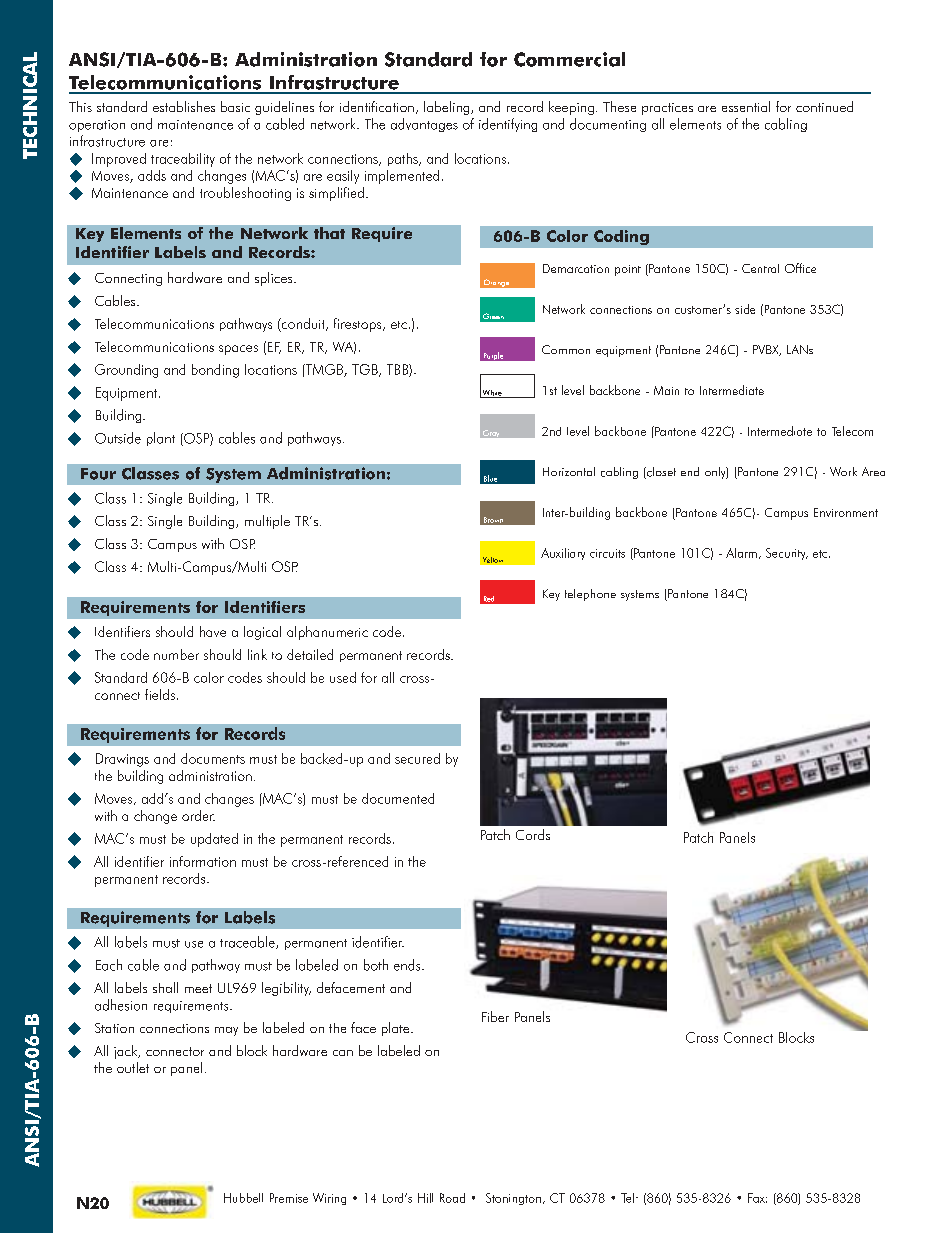  Describe the element at coordinates (448, 108) in the screenshot. I see `labeling` at that location.
